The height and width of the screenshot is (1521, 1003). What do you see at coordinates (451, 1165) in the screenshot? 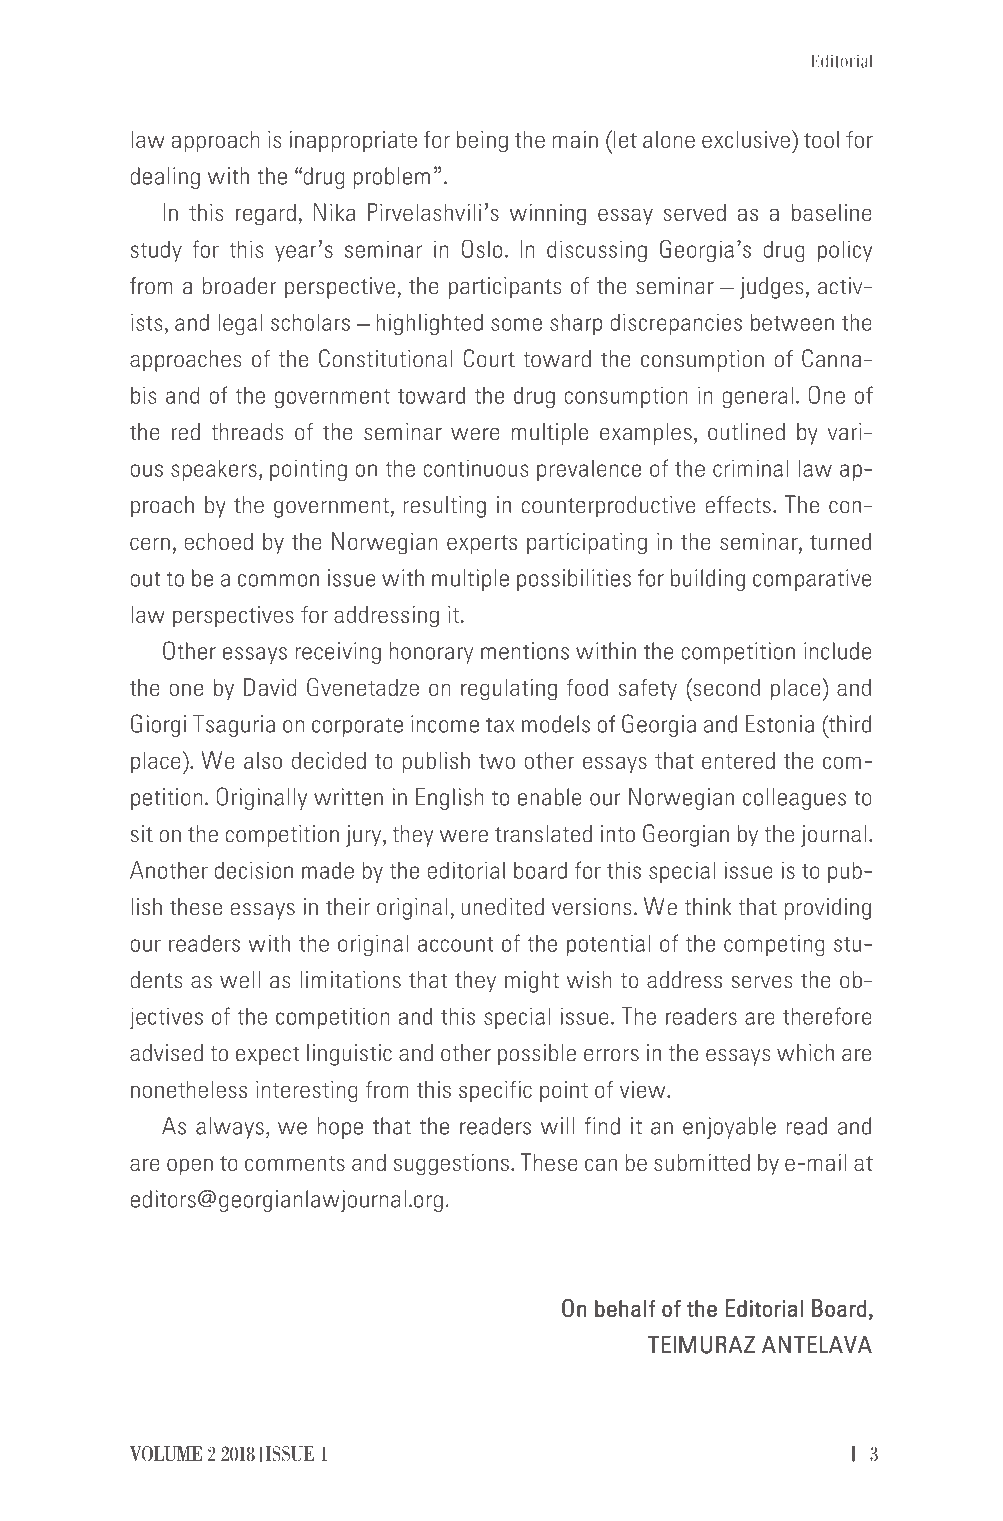
I see `suggestions` at bounding box center [451, 1165].
